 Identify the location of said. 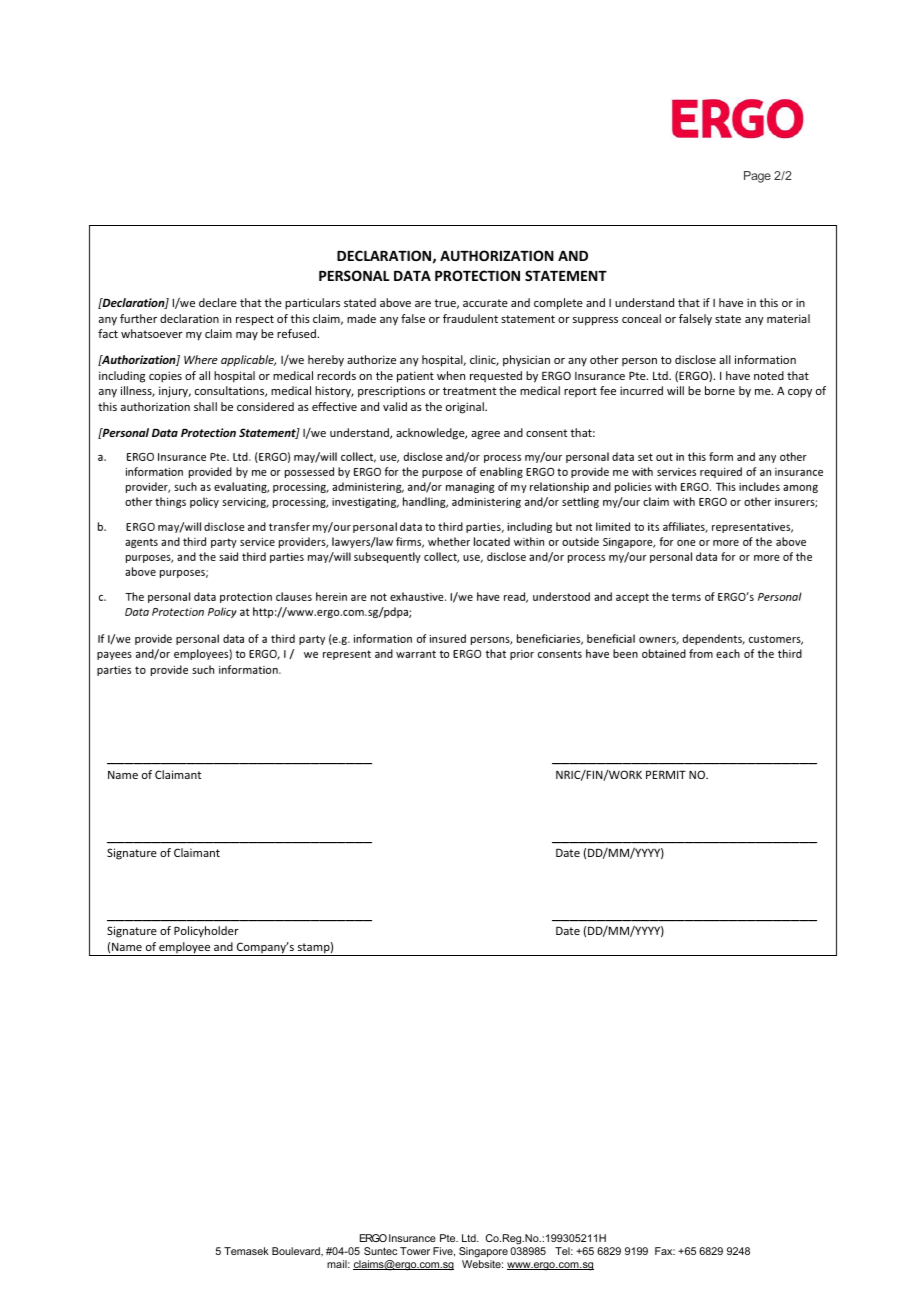
(228, 556).
